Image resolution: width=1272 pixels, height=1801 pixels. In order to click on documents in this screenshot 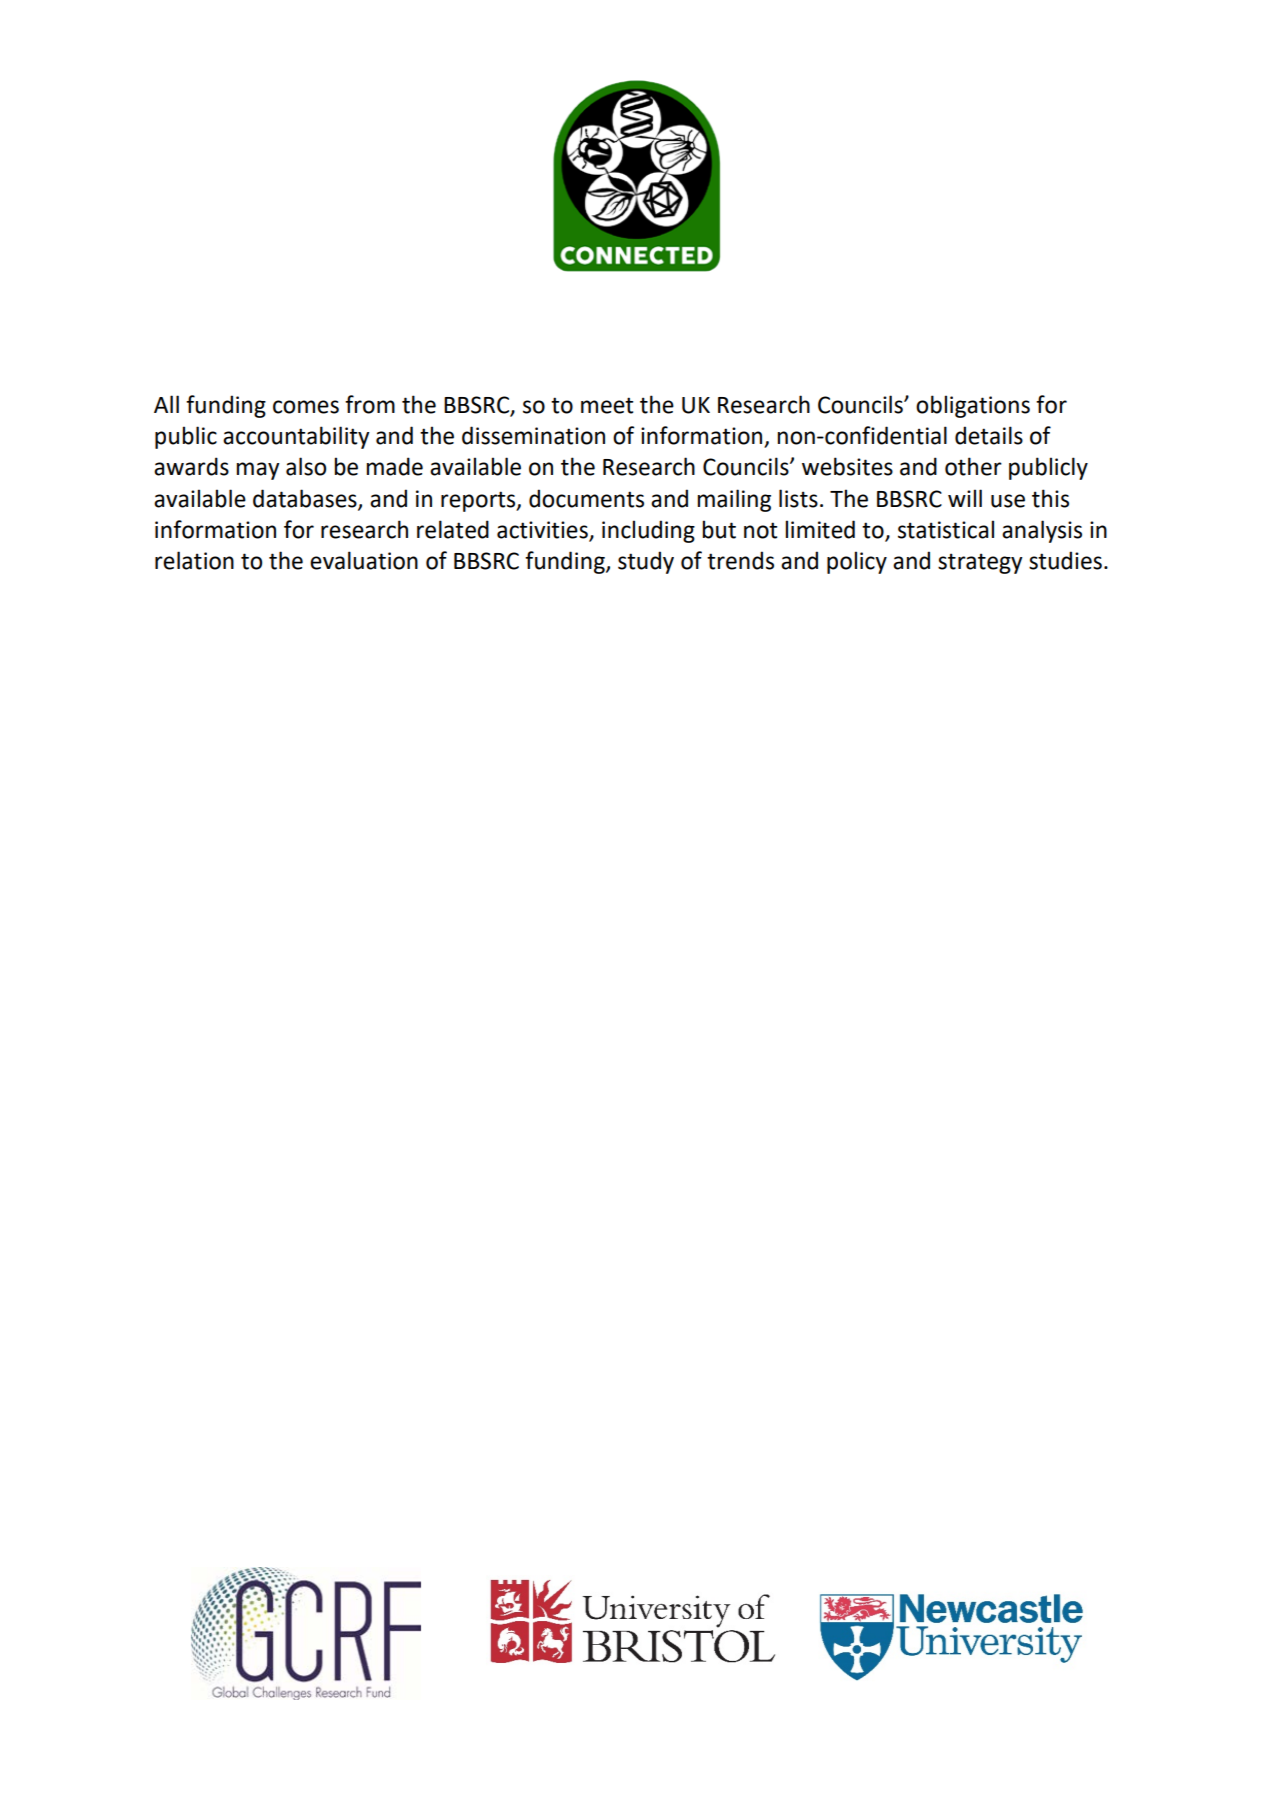, I will do `click(586, 498)`.
